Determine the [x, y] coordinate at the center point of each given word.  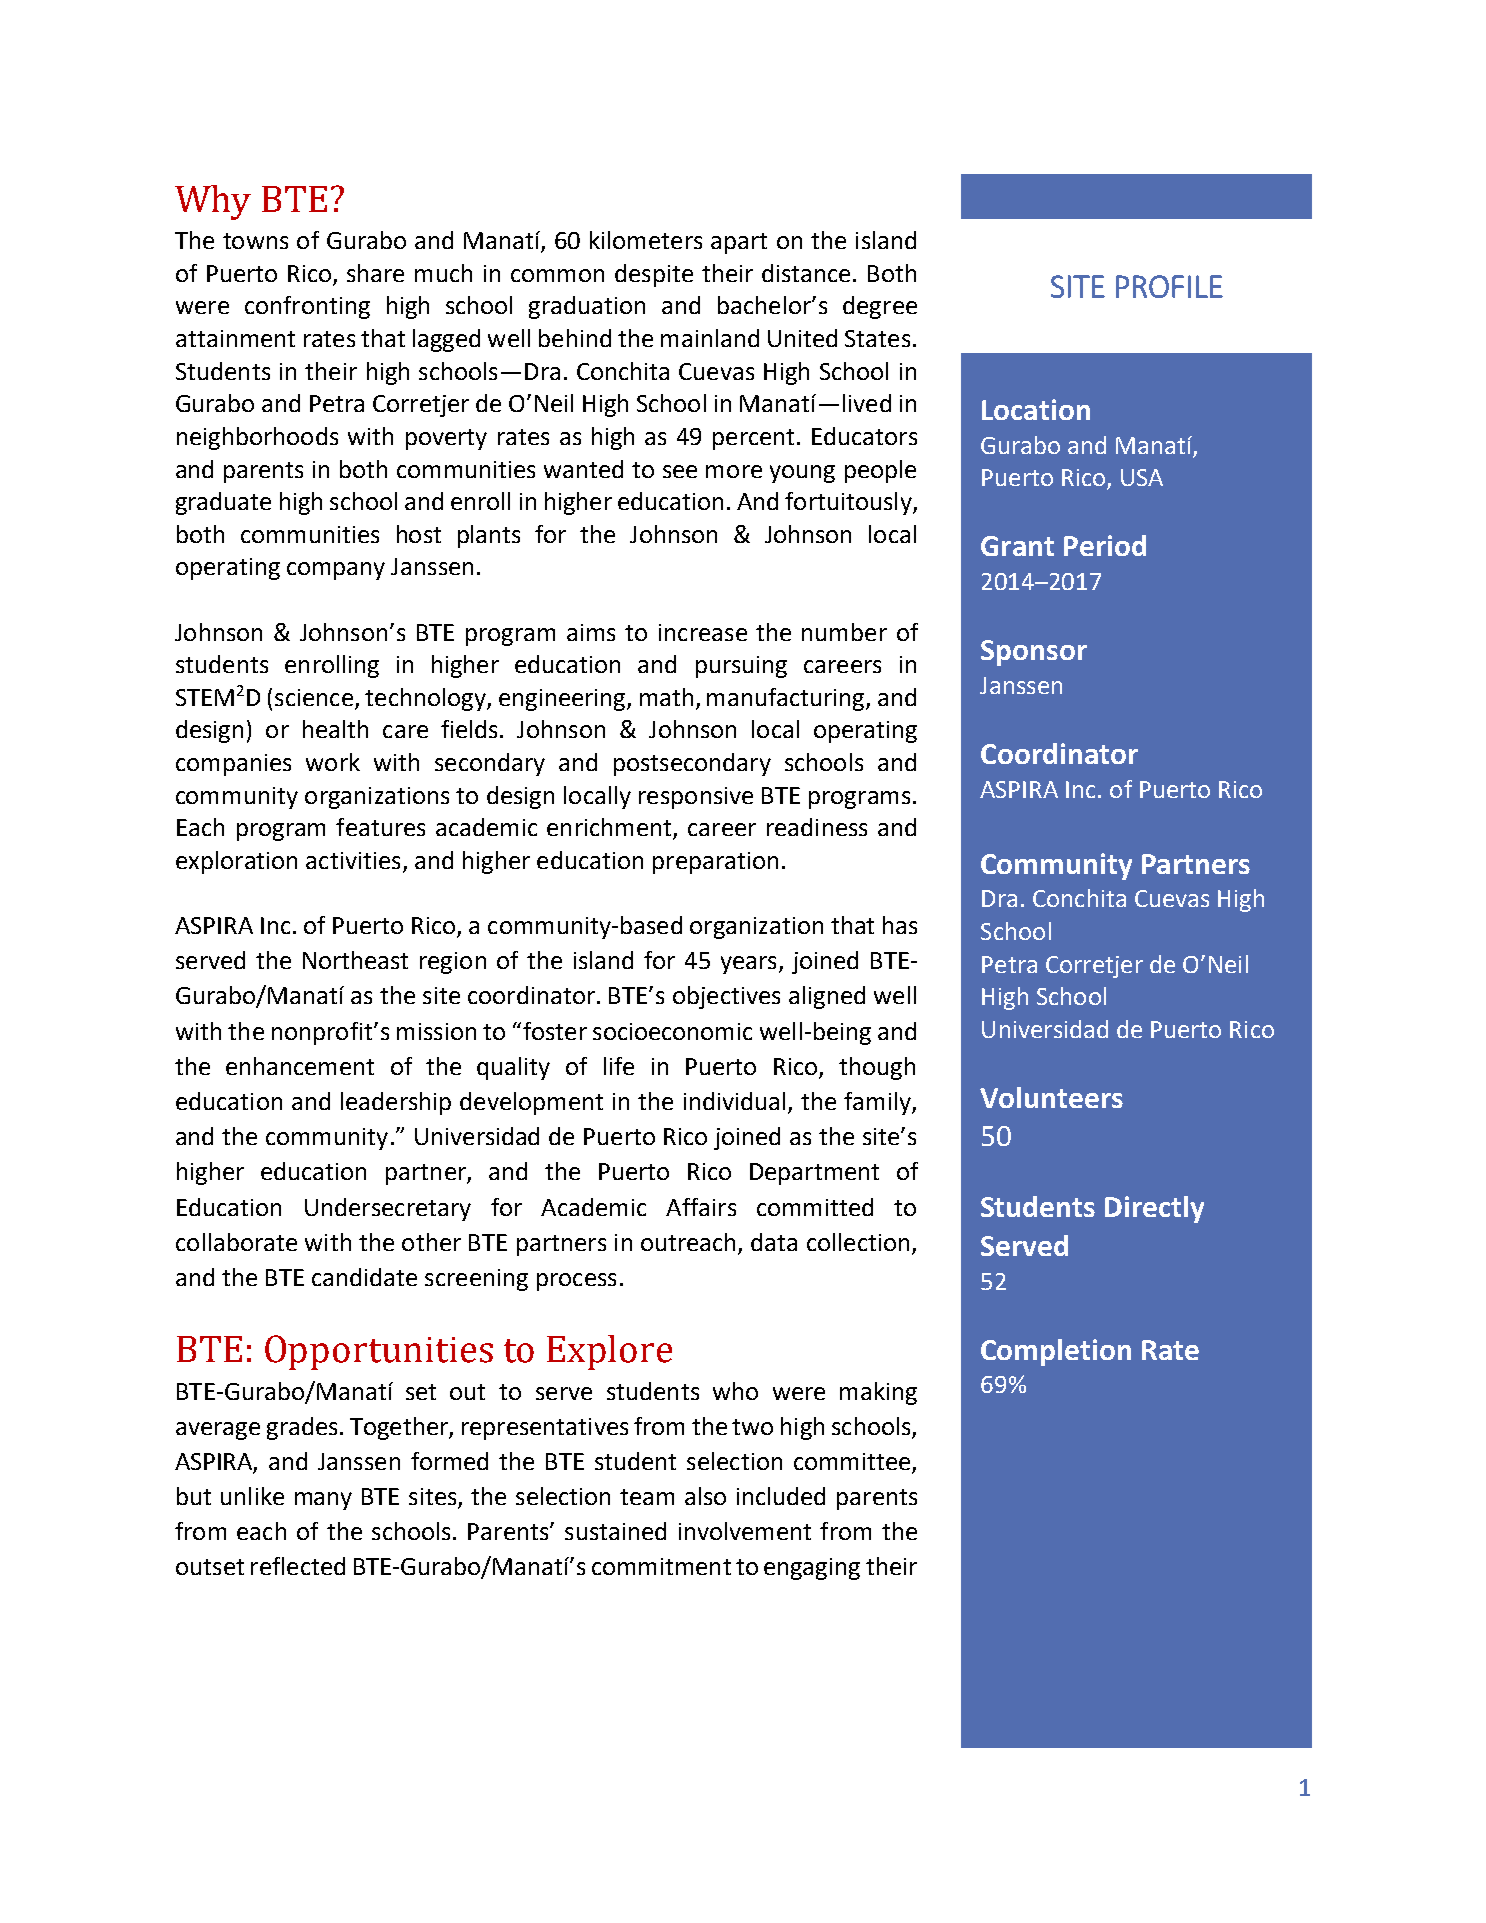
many [323, 1501]
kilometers [646, 240]
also [705, 1496]
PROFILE [1169, 286]
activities [353, 860]
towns [255, 241]
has [900, 925]
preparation [715, 863]
